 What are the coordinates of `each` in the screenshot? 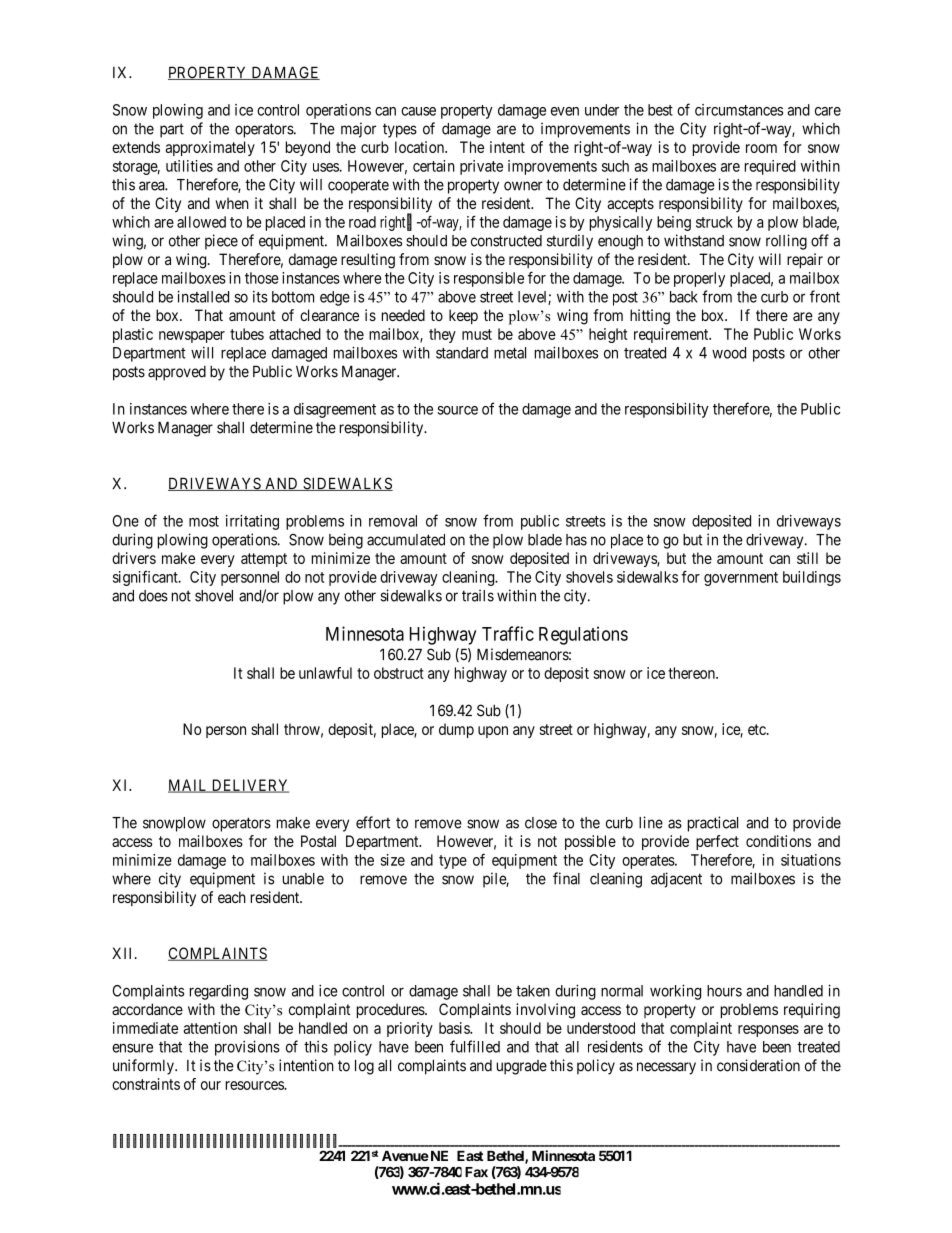 It's located at (232, 897).
